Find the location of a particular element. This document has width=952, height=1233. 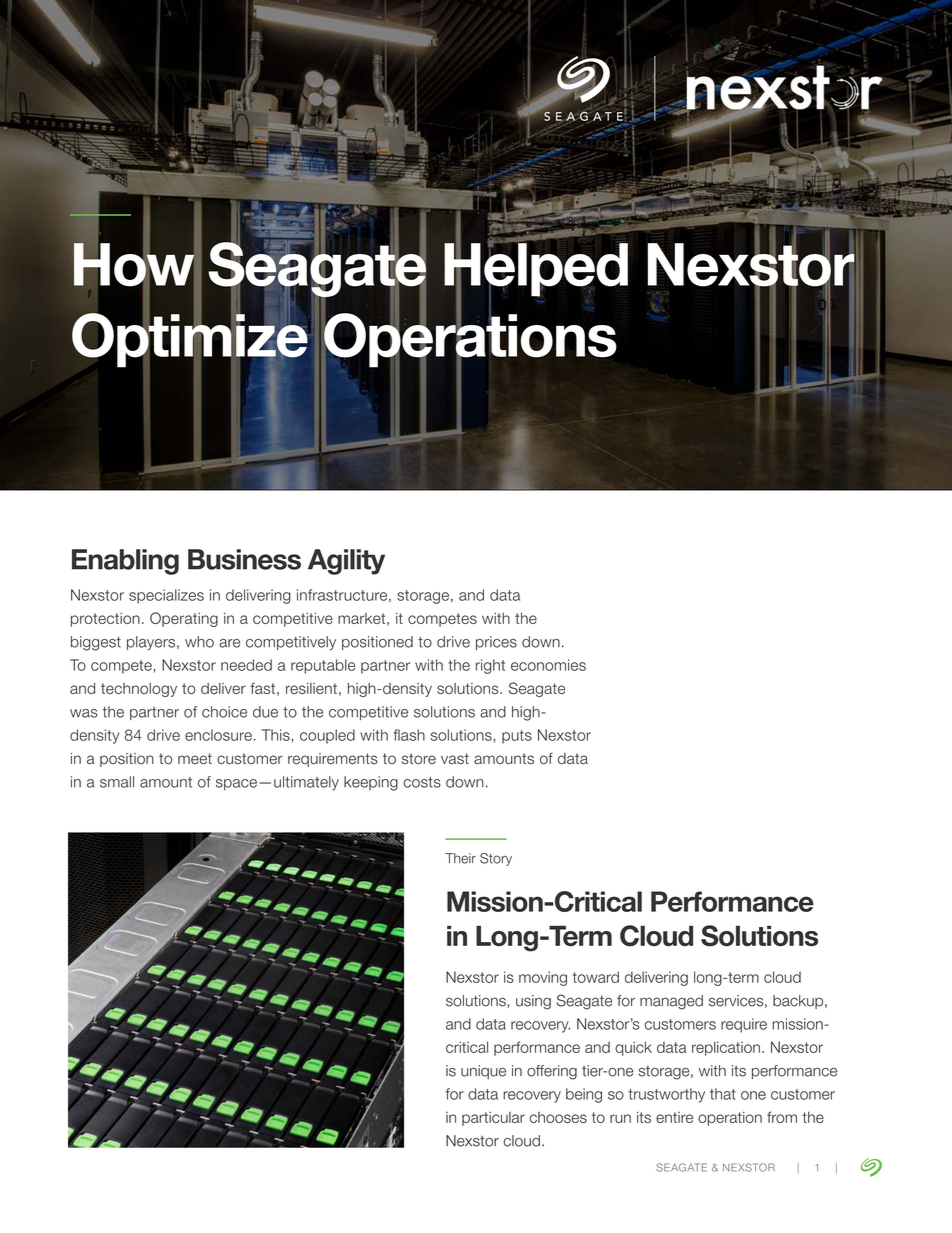

technology is located at coordinates (139, 690).
